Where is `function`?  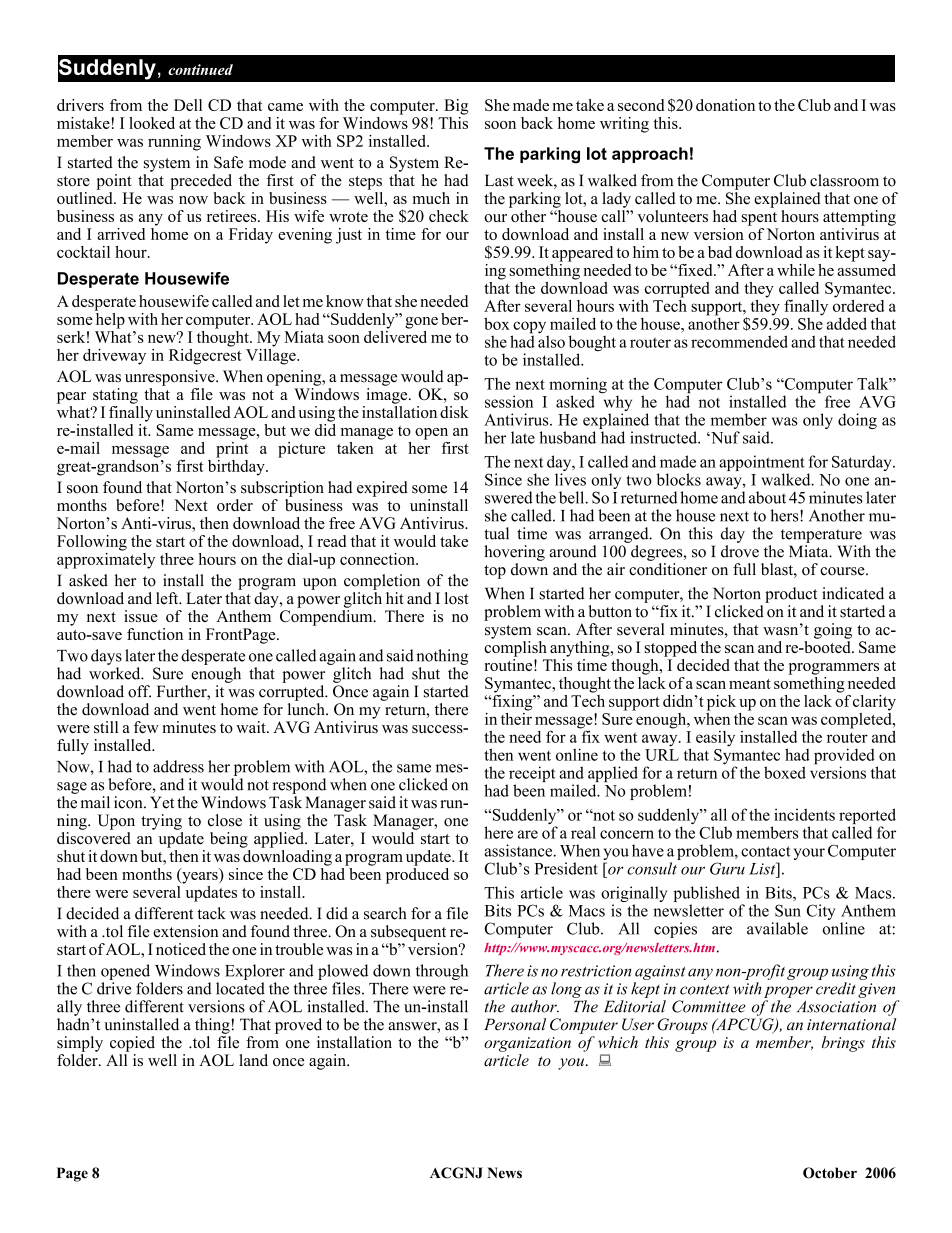 function is located at coordinates (155, 634).
